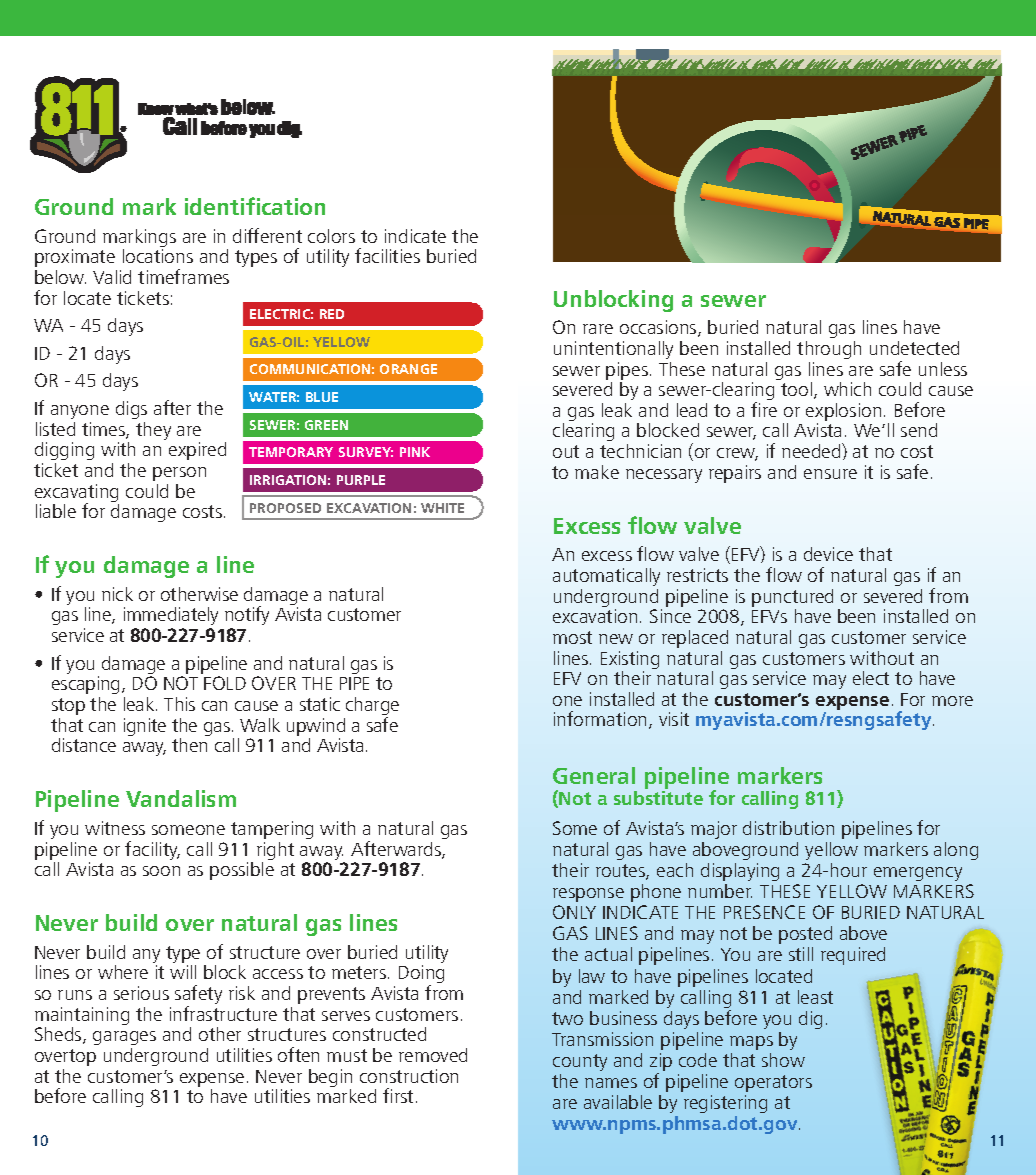 Image resolution: width=1036 pixels, height=1175 pixels. Describe the element at coordinates (792, 599) in the image. I see `punctured` at that location.
